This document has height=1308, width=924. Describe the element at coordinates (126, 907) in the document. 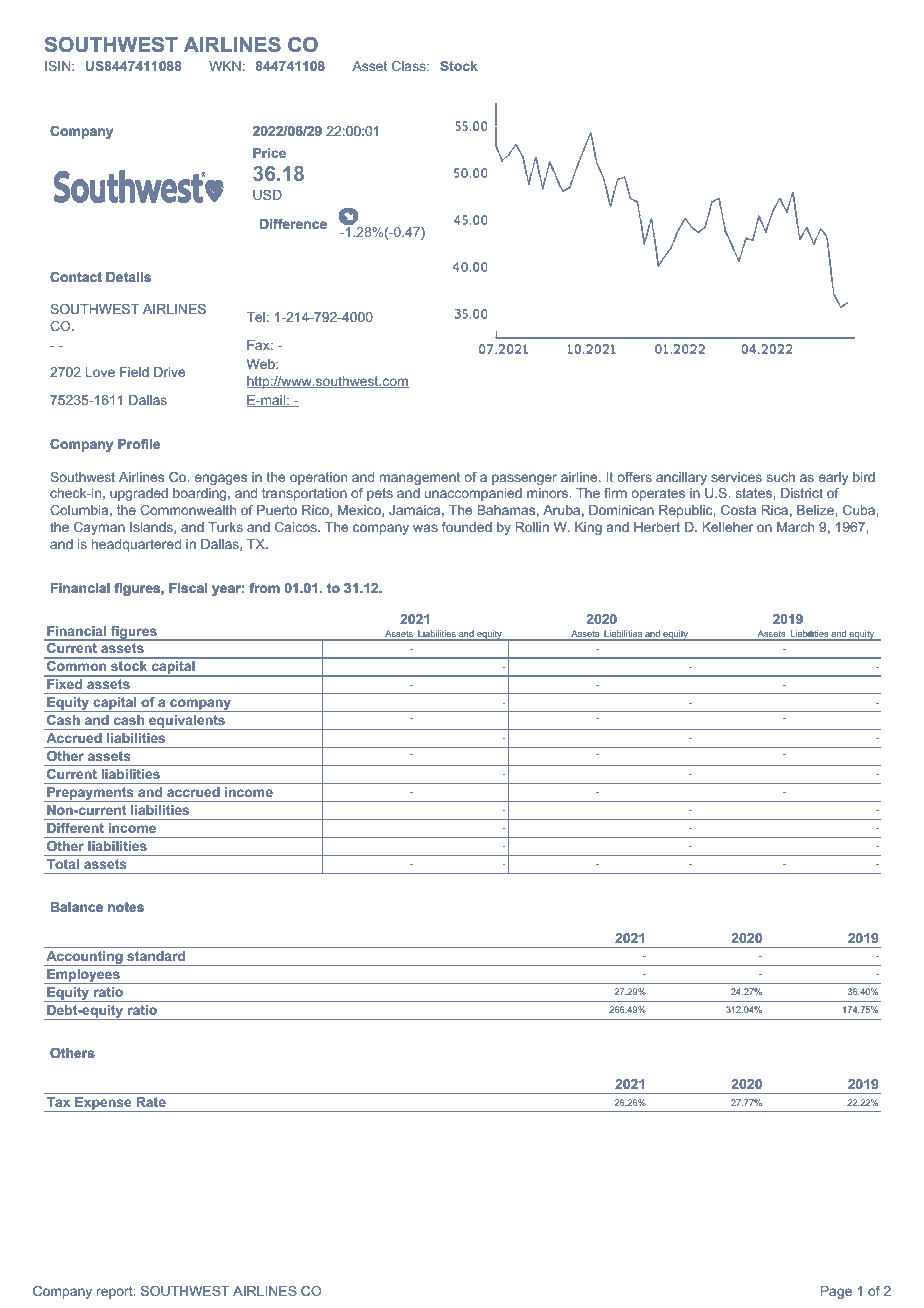

I see `notes` at that location.
